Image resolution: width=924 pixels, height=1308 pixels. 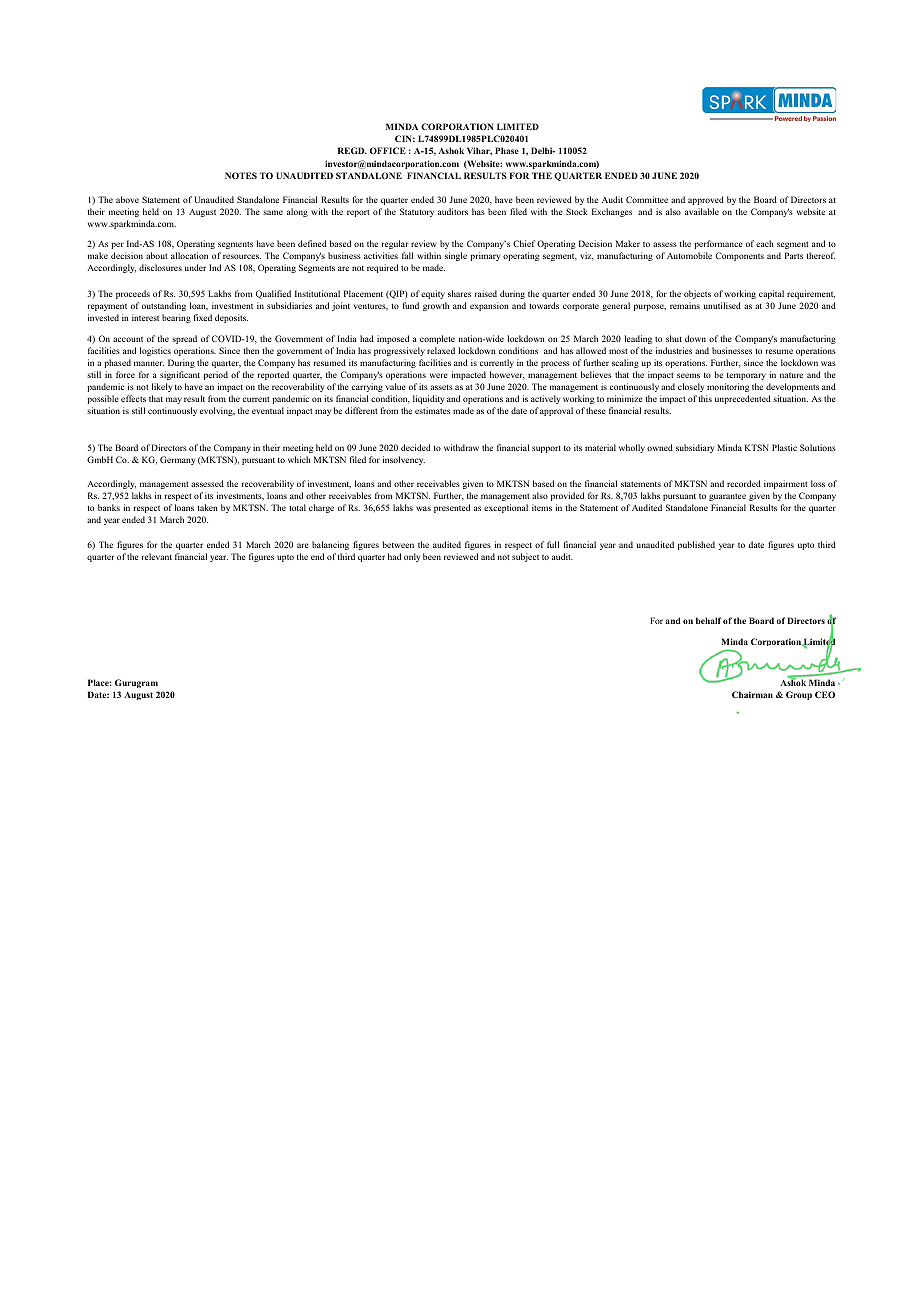 What do you see at coordinates (452, 508) in the document?
I see `presented` at bounding box center [452, 508].
